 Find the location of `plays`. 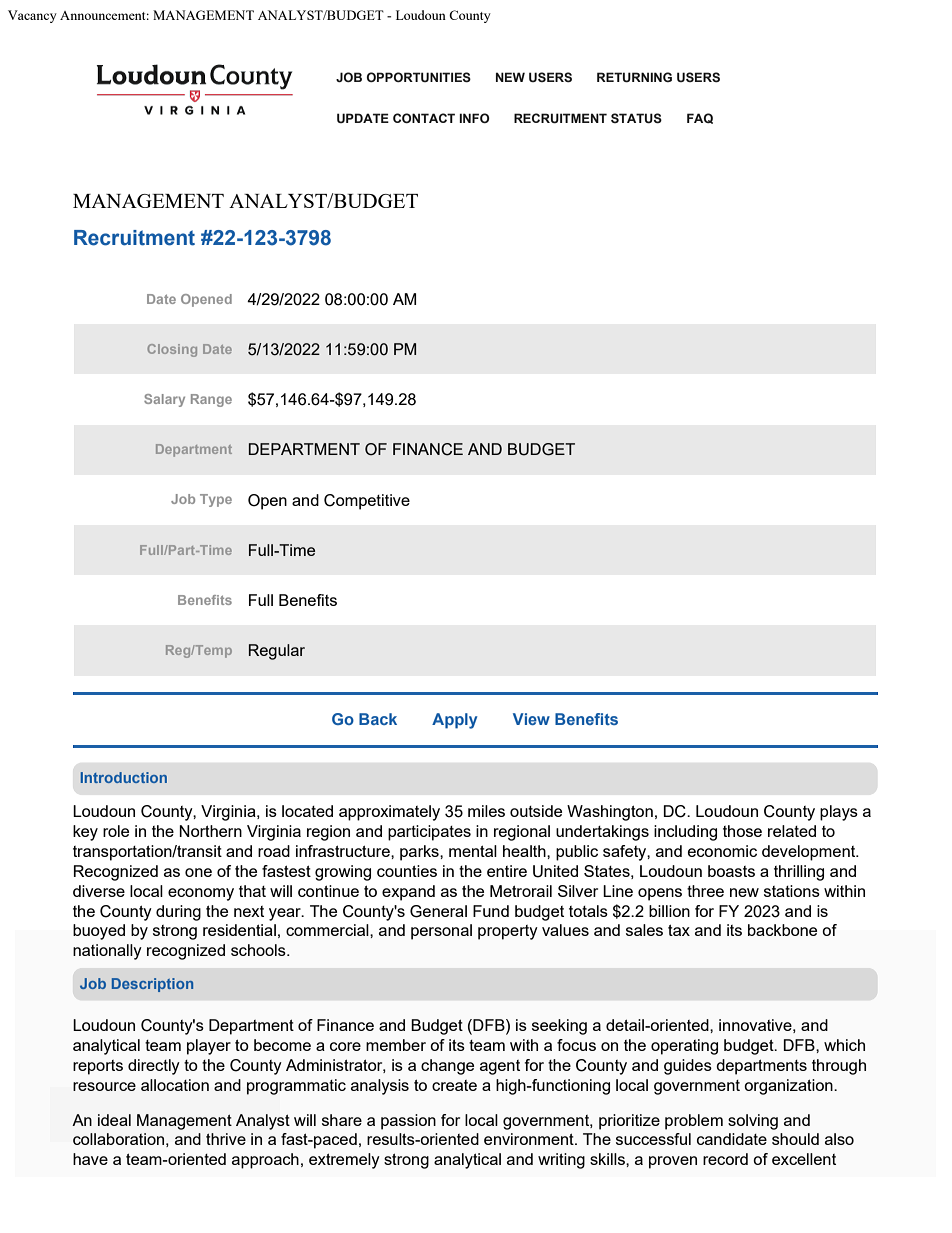

plays is located at coordinates (839, 813).
